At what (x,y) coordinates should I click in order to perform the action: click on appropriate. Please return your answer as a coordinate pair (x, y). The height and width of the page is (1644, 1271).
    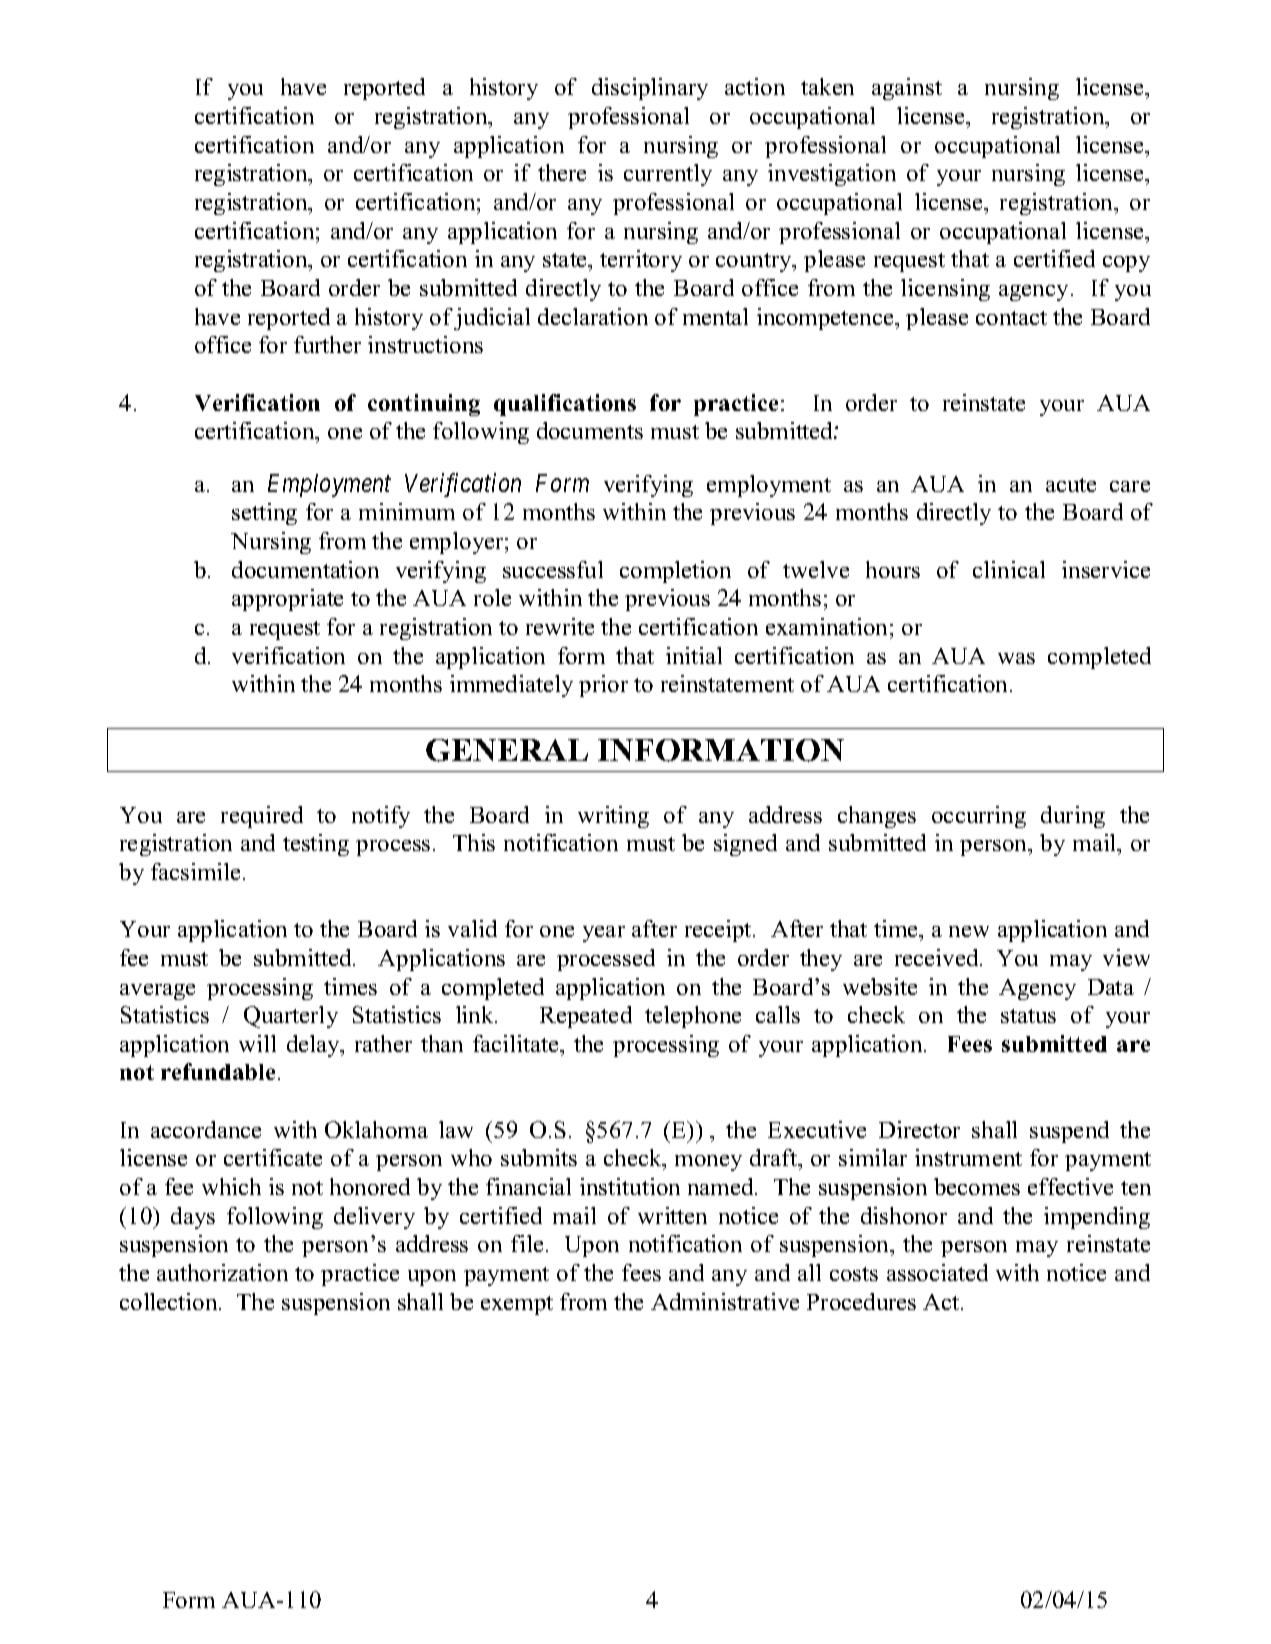
    Looking at the image, I should click on (287, 600).
